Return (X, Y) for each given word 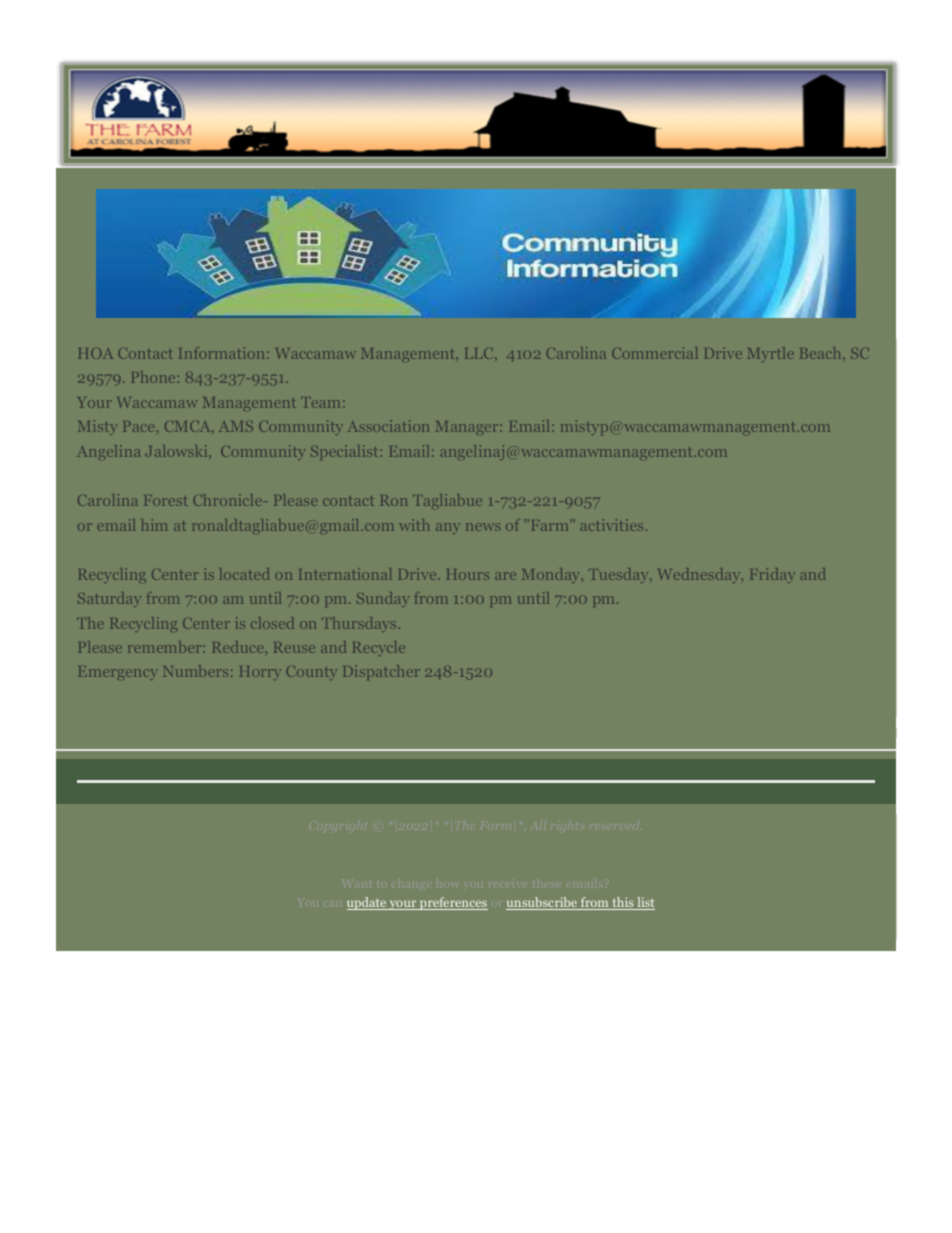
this (623, 903)
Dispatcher (381, 672)
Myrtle (770, 354)
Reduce (237, 647)
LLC (480, 353)
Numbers (195, 671)
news (483, 527)
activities (611, 525)
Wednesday (700, 575)
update (367, 903)
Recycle (379, 648)
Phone (153, 377)
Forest (166, 500)
